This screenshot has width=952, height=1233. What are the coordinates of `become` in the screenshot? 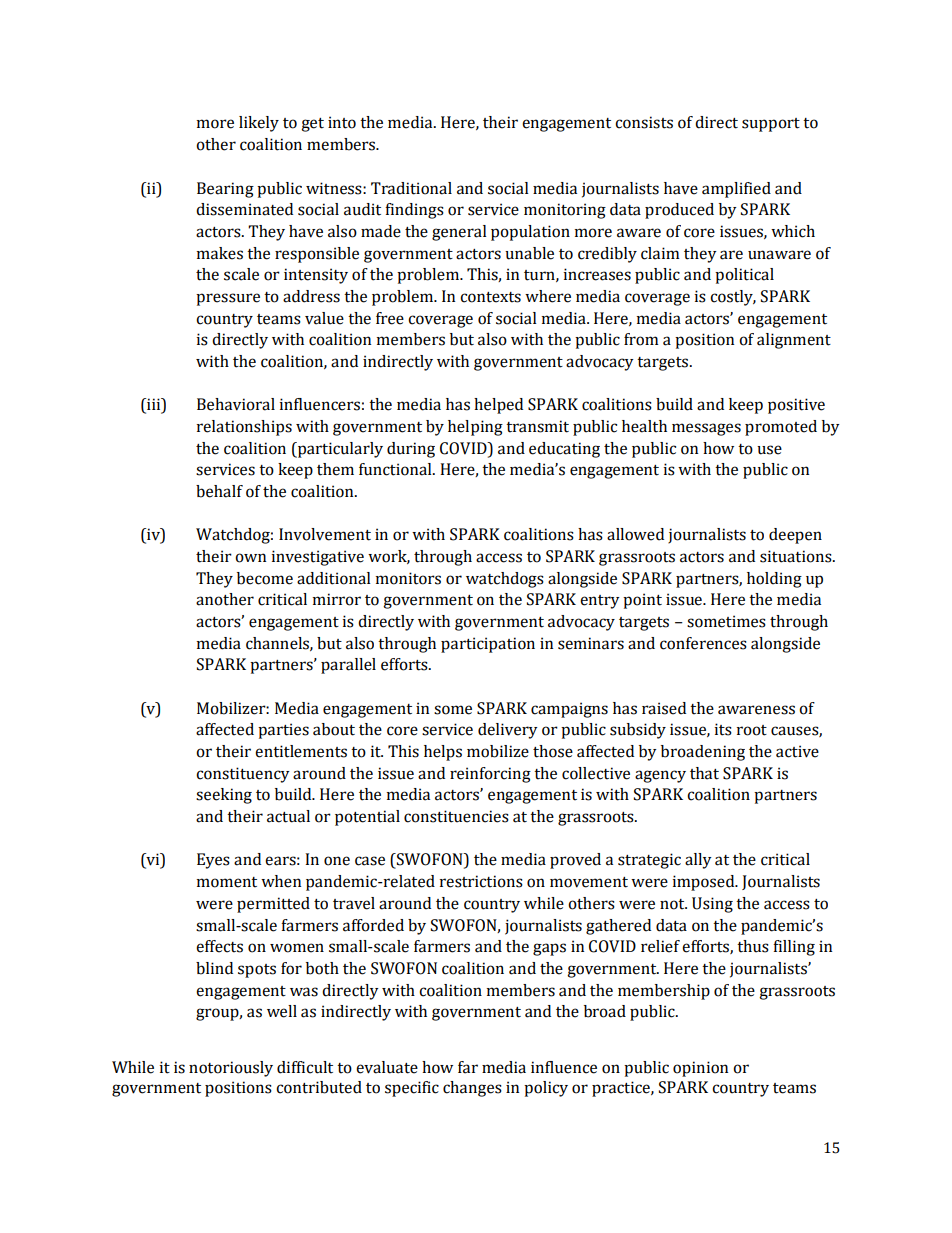 It's located at (265, 578).
